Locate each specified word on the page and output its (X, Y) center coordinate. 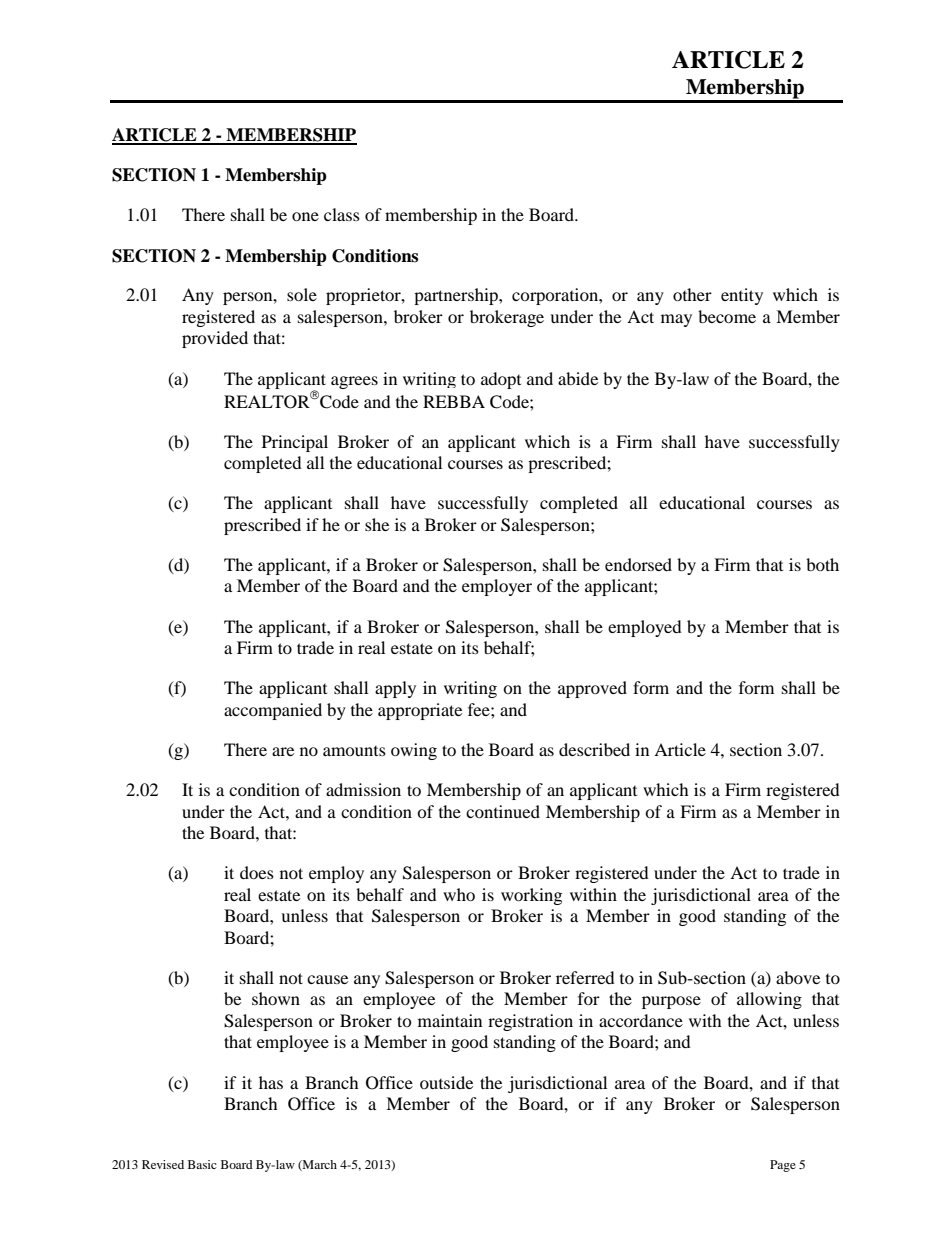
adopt (501, 380)
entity (742, 296)
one (305, 216)
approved (592, 689)
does (257, 872)
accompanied (273, 711)
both (822, 564)
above (798, 977)
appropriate (420, 711)
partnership (457, 296)
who (459, 894)
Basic (202, 1164)
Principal (295, 443)
